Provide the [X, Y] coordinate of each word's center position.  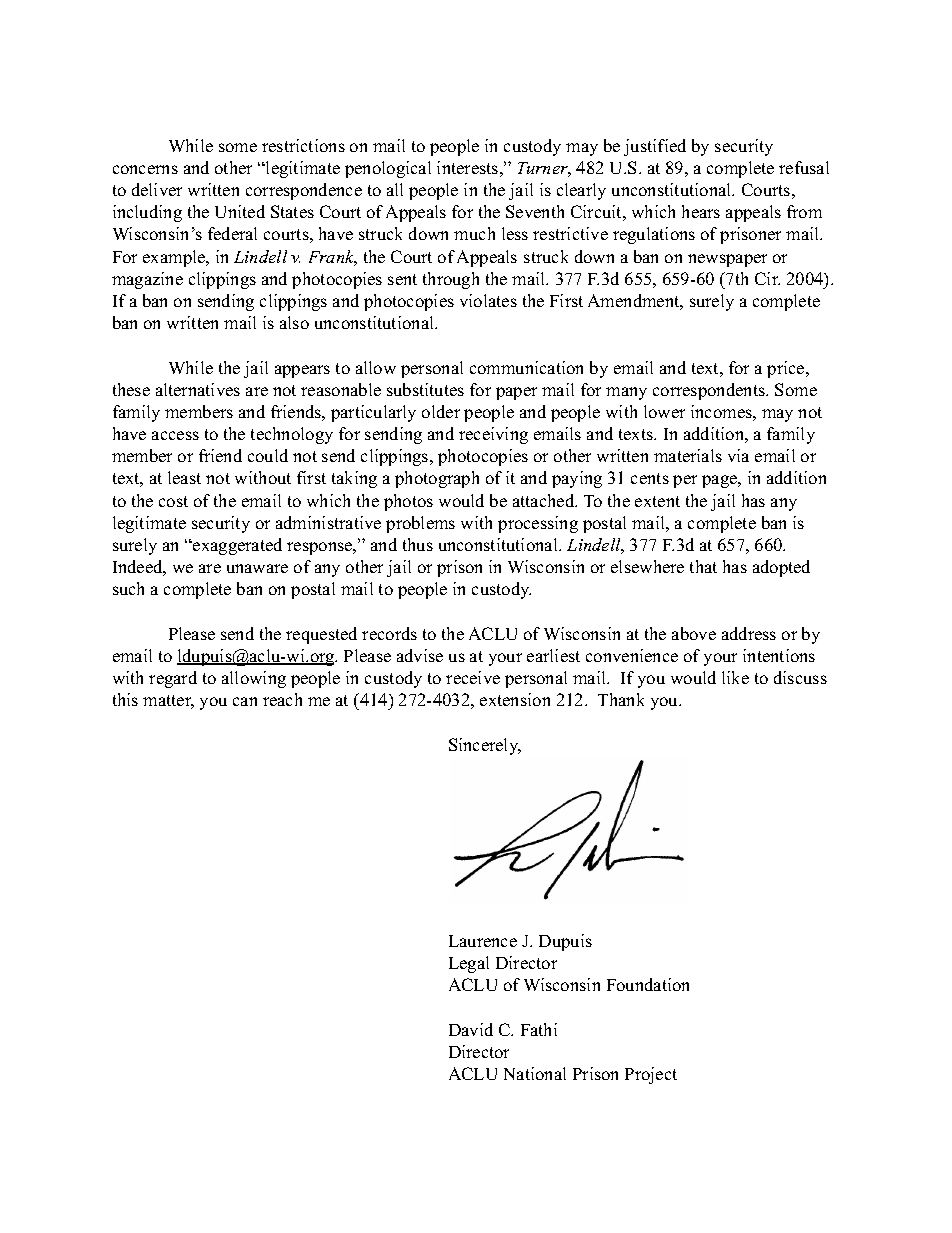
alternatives [198, 389]
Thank [621, 699]
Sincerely [485, 746]
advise [420, 655]
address [749, 633]
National [535, 1073]
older [441, 411]
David [471, 1029]
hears [701, 211]
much [474, 233]
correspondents [710, 391]
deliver [157, 189]
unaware [257, 568]
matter [168, 702]
